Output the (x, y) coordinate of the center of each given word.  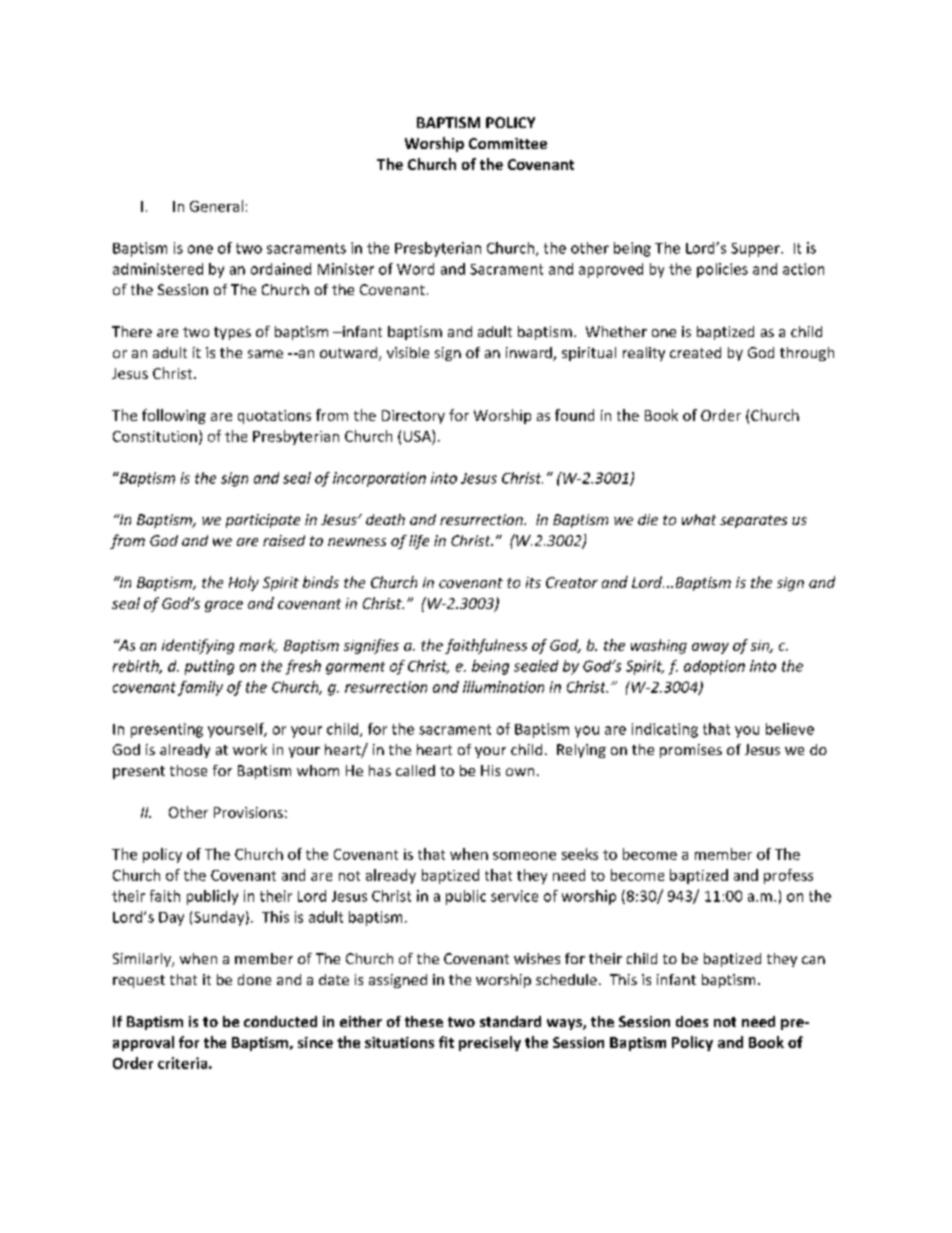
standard (510, 1021)
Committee (508, 143)
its (533, 582)
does (692, 1021)
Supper (756, 250)
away (710, 648)
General (216, 206)
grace (224, 606)
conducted (280, 1021)
